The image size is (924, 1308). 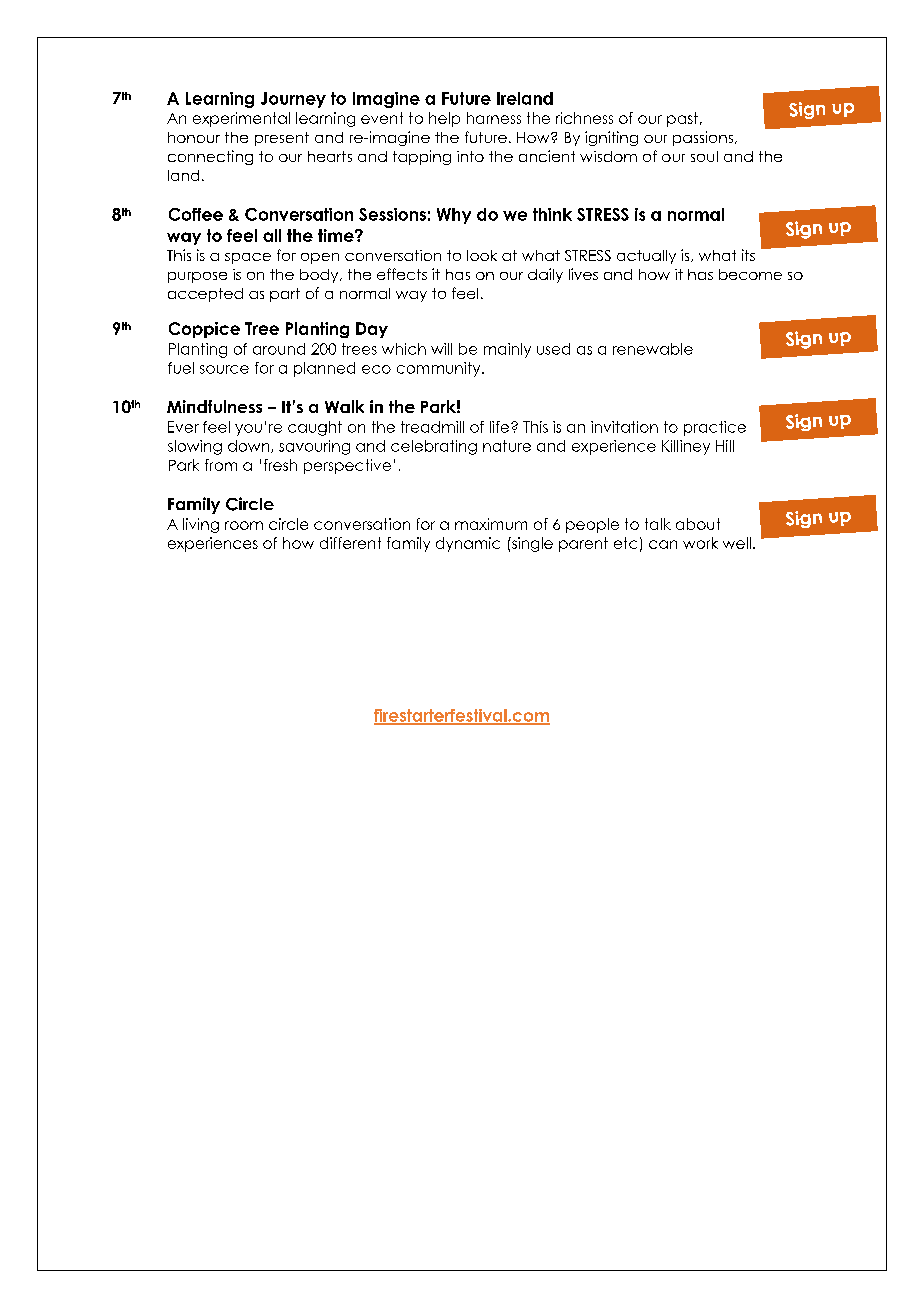 What do you see at coordinates (715, 428) in the screenshot?
I see `practice` at bounding box center [715, 428].
